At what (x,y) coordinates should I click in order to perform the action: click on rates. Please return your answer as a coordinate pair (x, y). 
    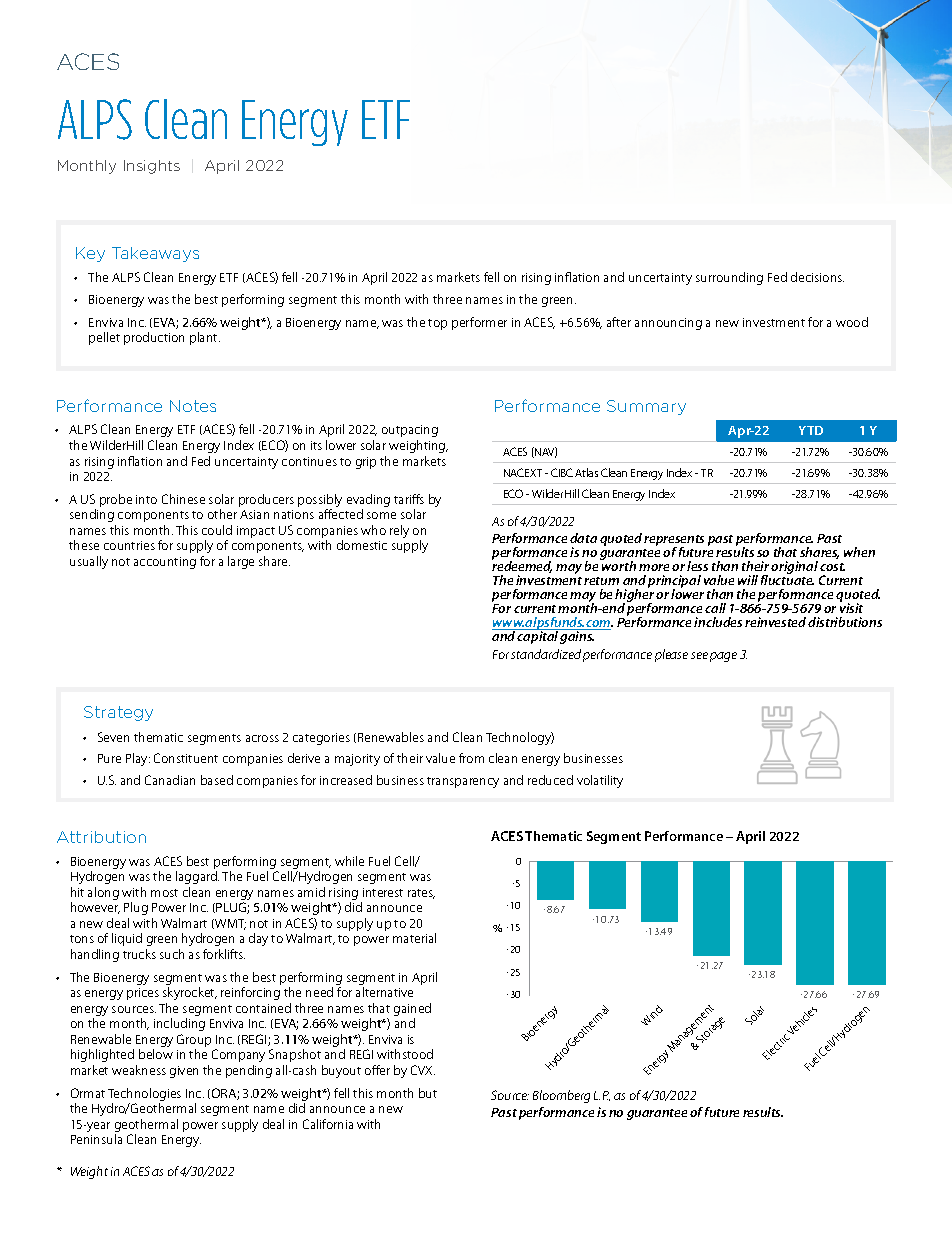
    Looking at the image, I should click on (421, 894).
